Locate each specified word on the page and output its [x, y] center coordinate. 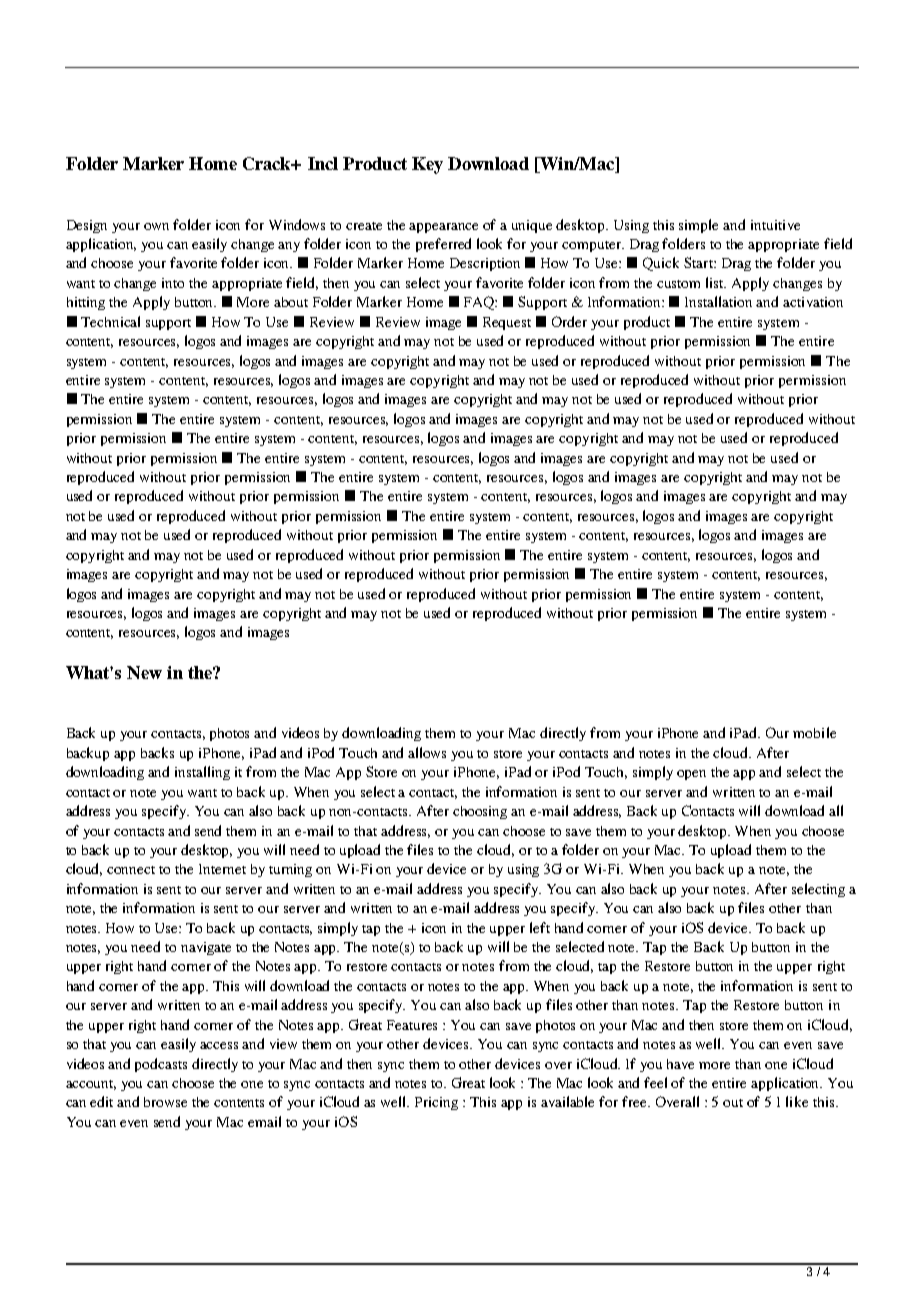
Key [427, 165]
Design [87, 226]
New [144, 672]
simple [698, 226]
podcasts [161, 1065]
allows [427, 752]
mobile [814, 732]
